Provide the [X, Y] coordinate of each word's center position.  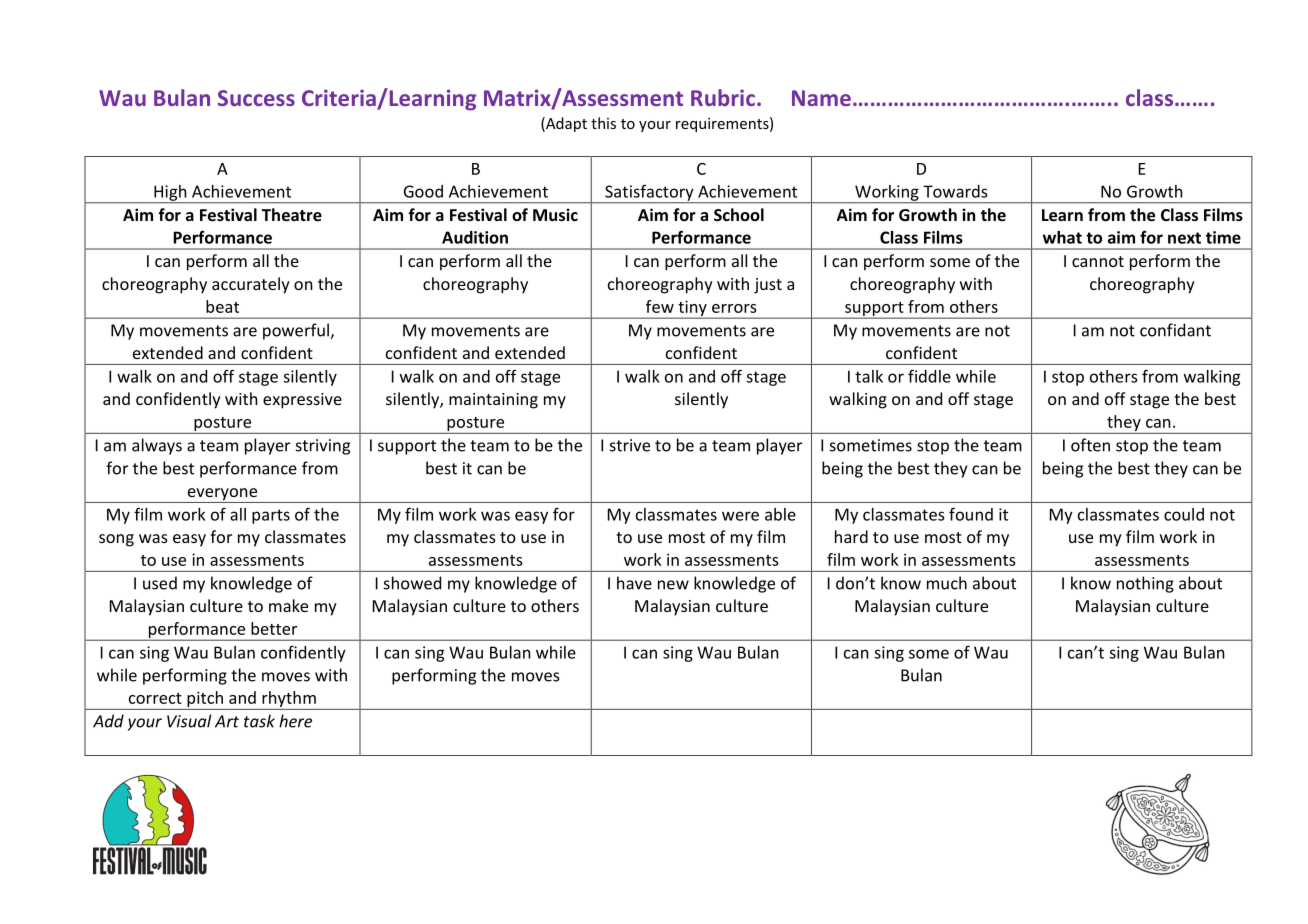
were [740, 516]
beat [222, 306]
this [603, 123]
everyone [222, 495]
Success [256, 98]
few [660, 306]
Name [821, 98]
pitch [205, 700]
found [971, 514]
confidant [1175, 330]
